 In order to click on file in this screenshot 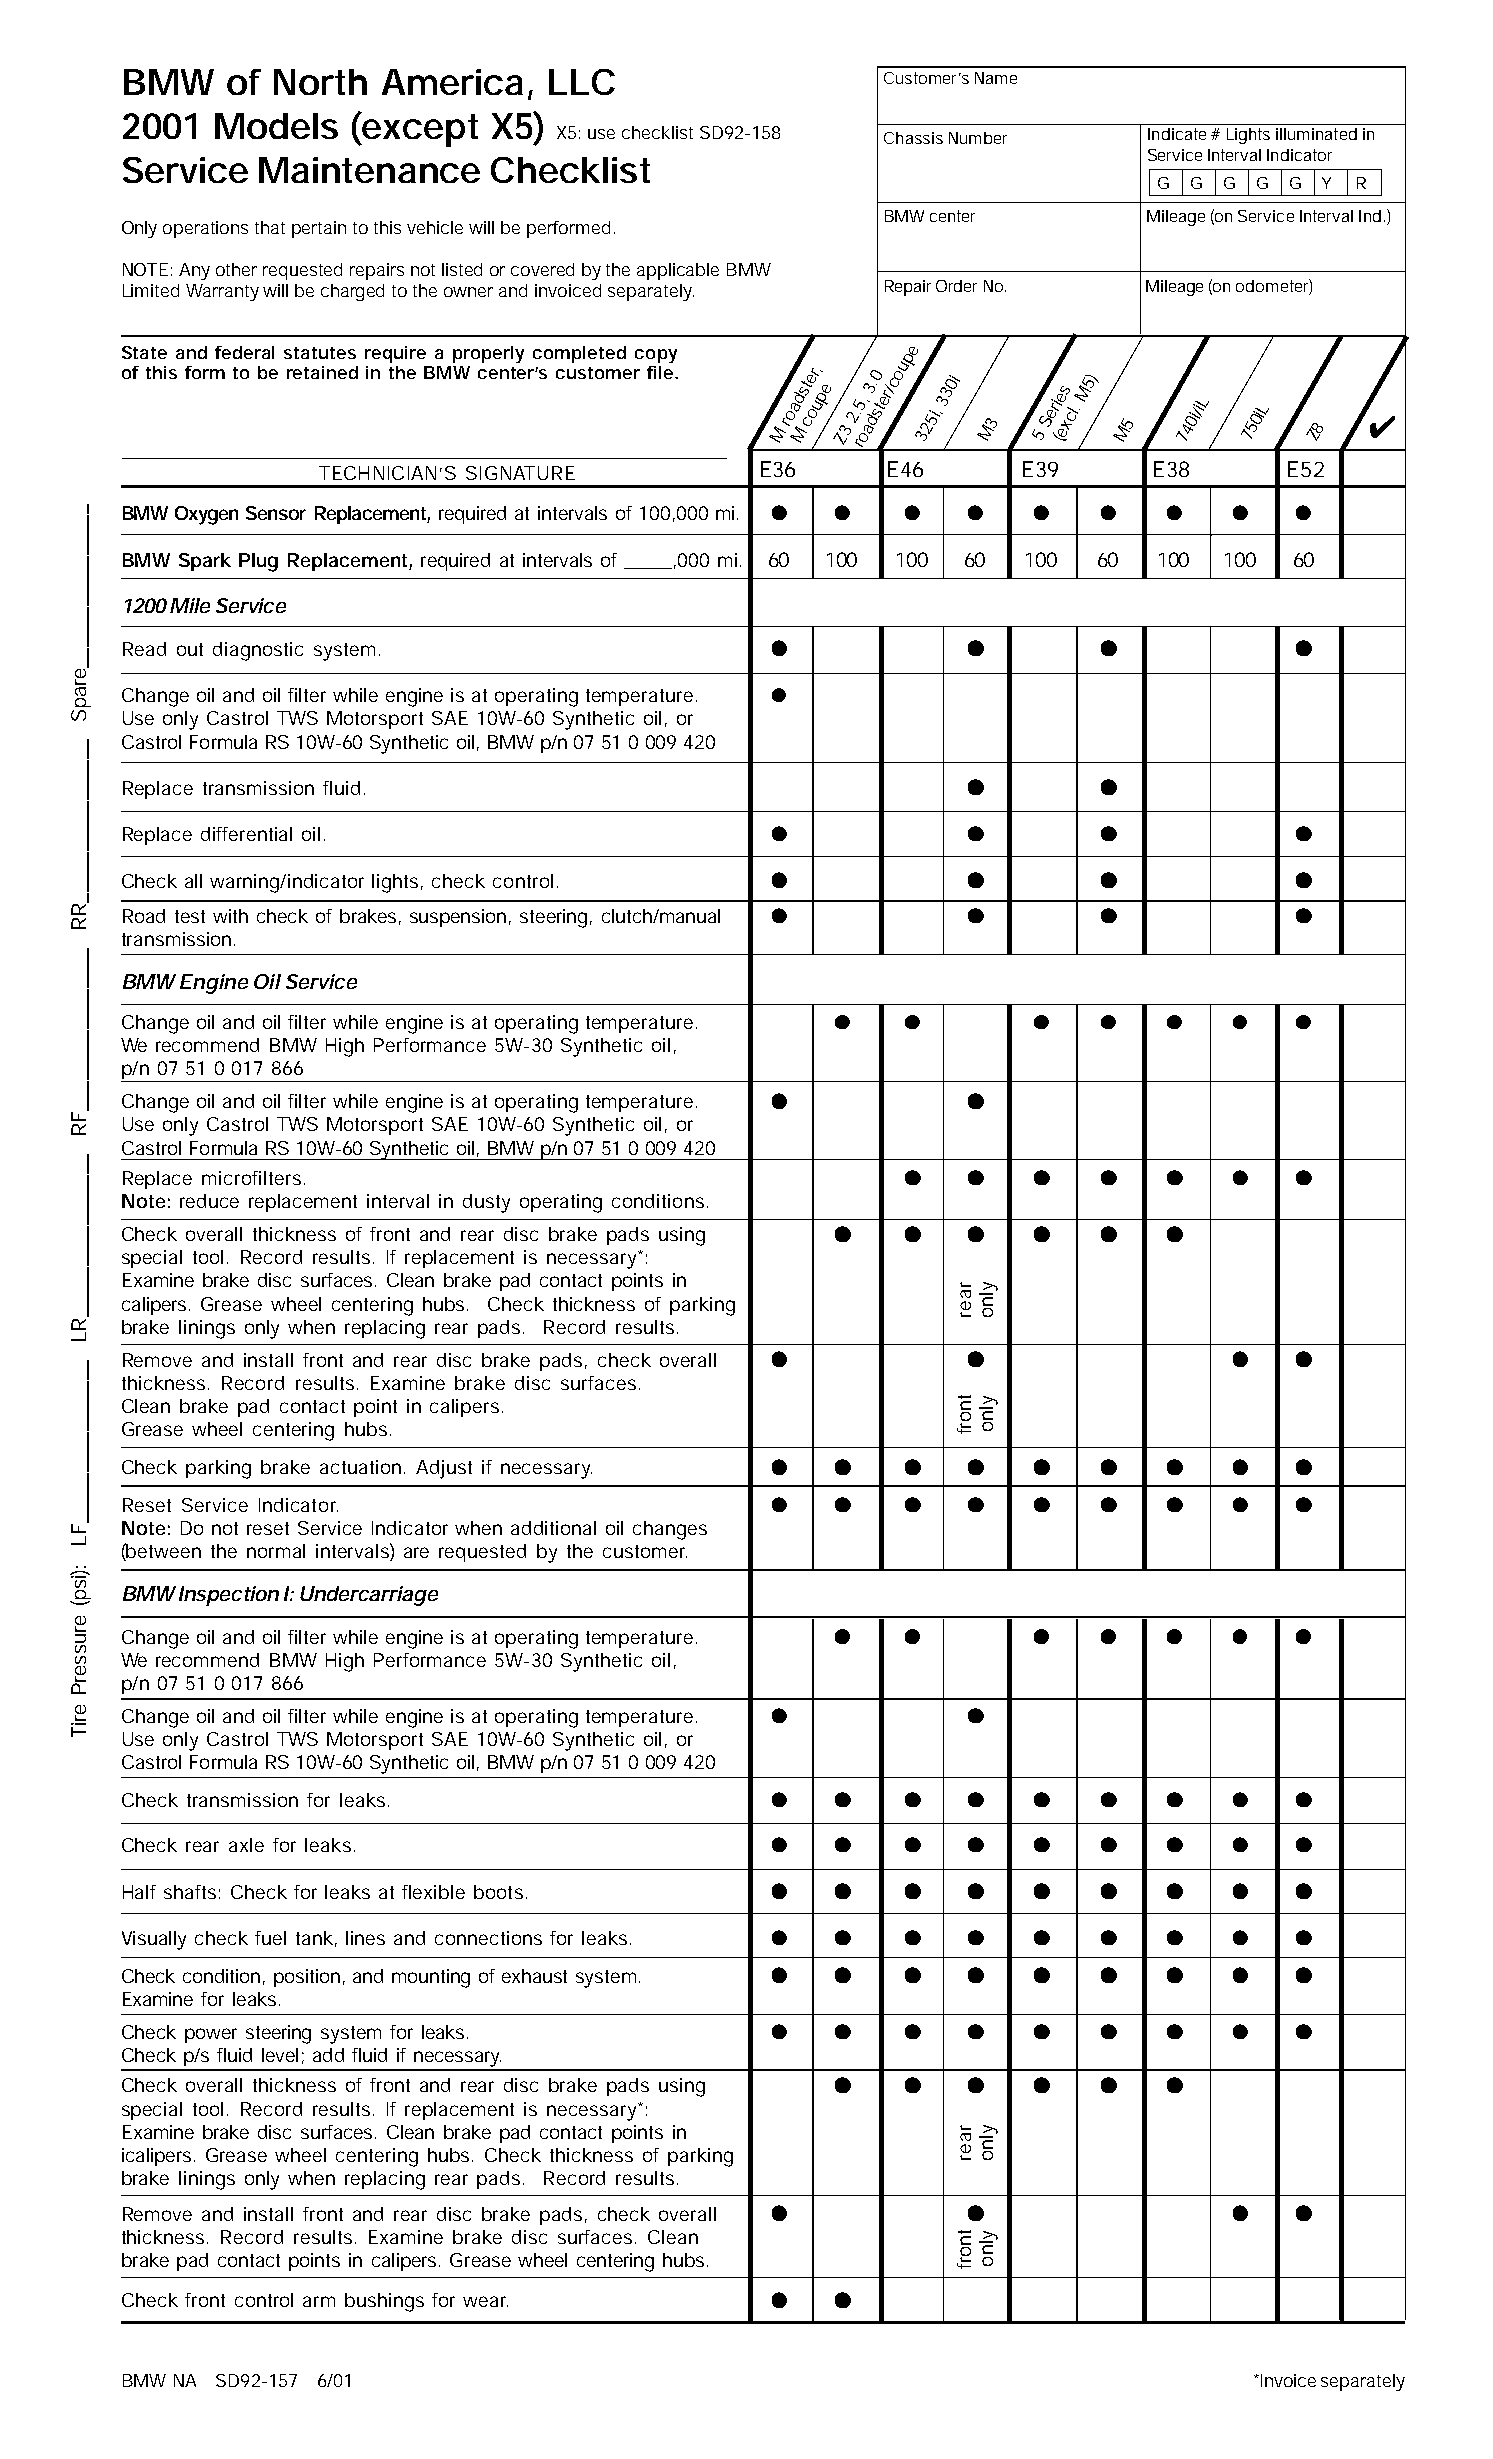, I will do `click(660, 372)`.
